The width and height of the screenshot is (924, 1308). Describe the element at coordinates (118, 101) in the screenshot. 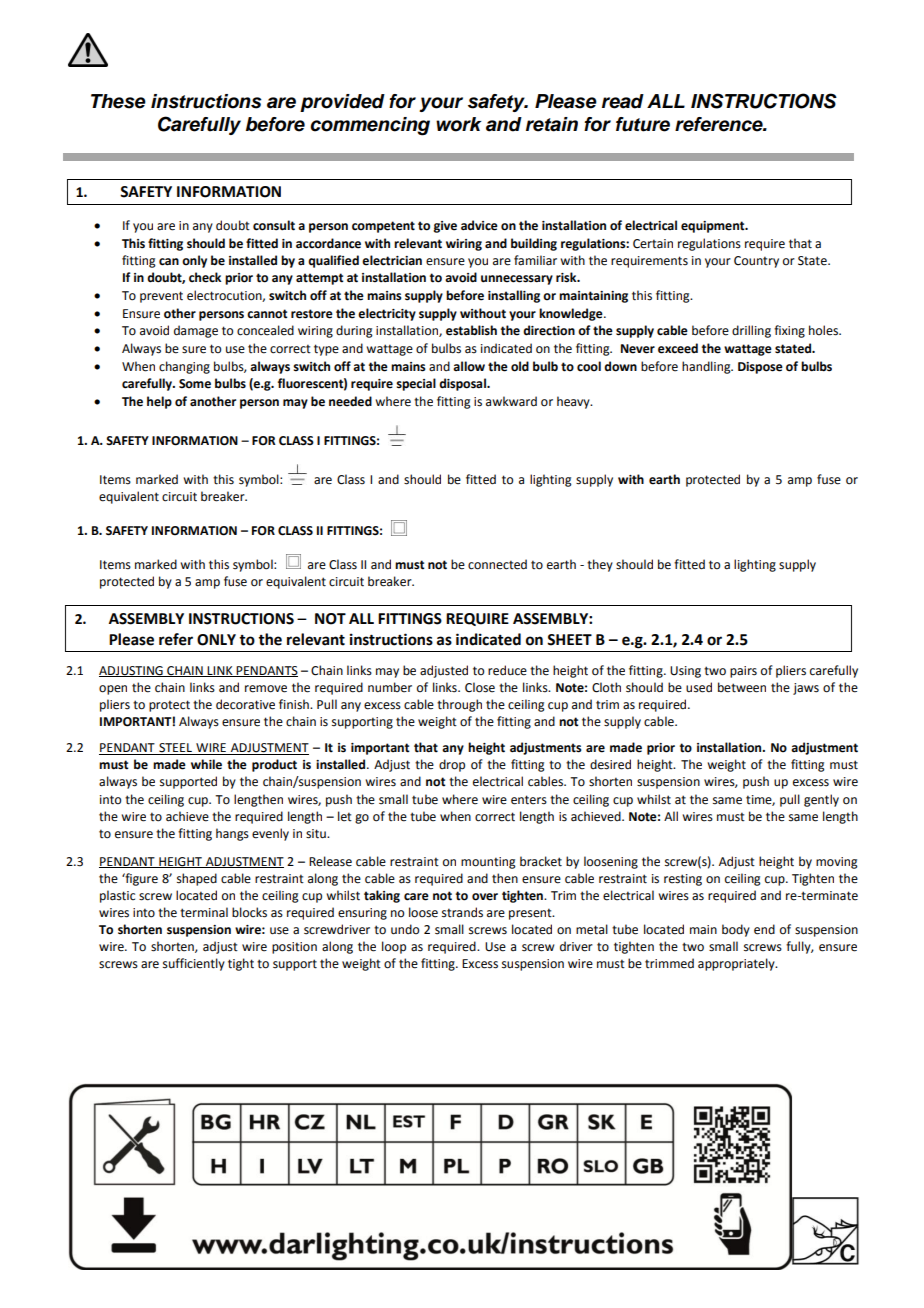

I see `These` at that location.
